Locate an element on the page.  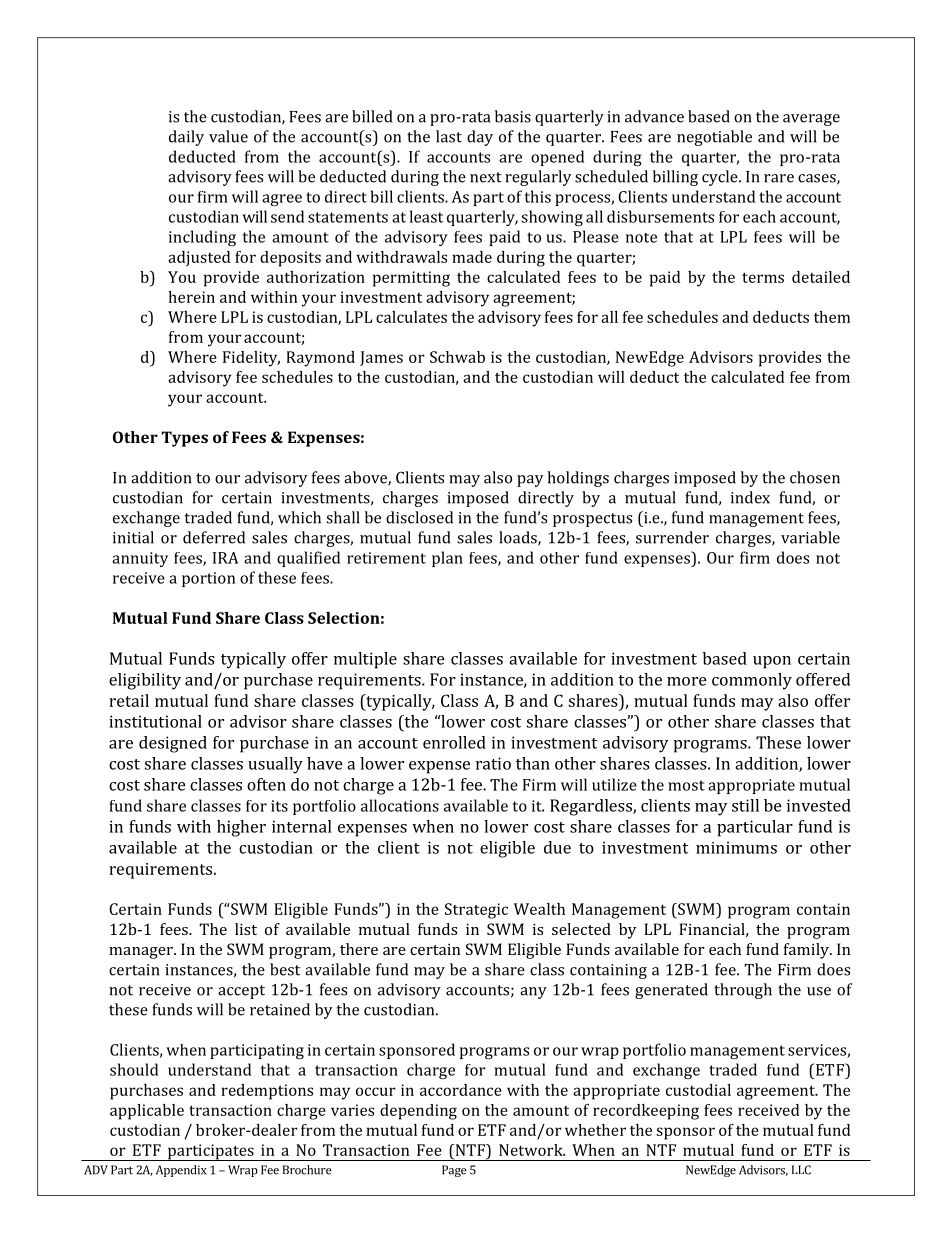
LLC is located at coordinates (801, 1170).
